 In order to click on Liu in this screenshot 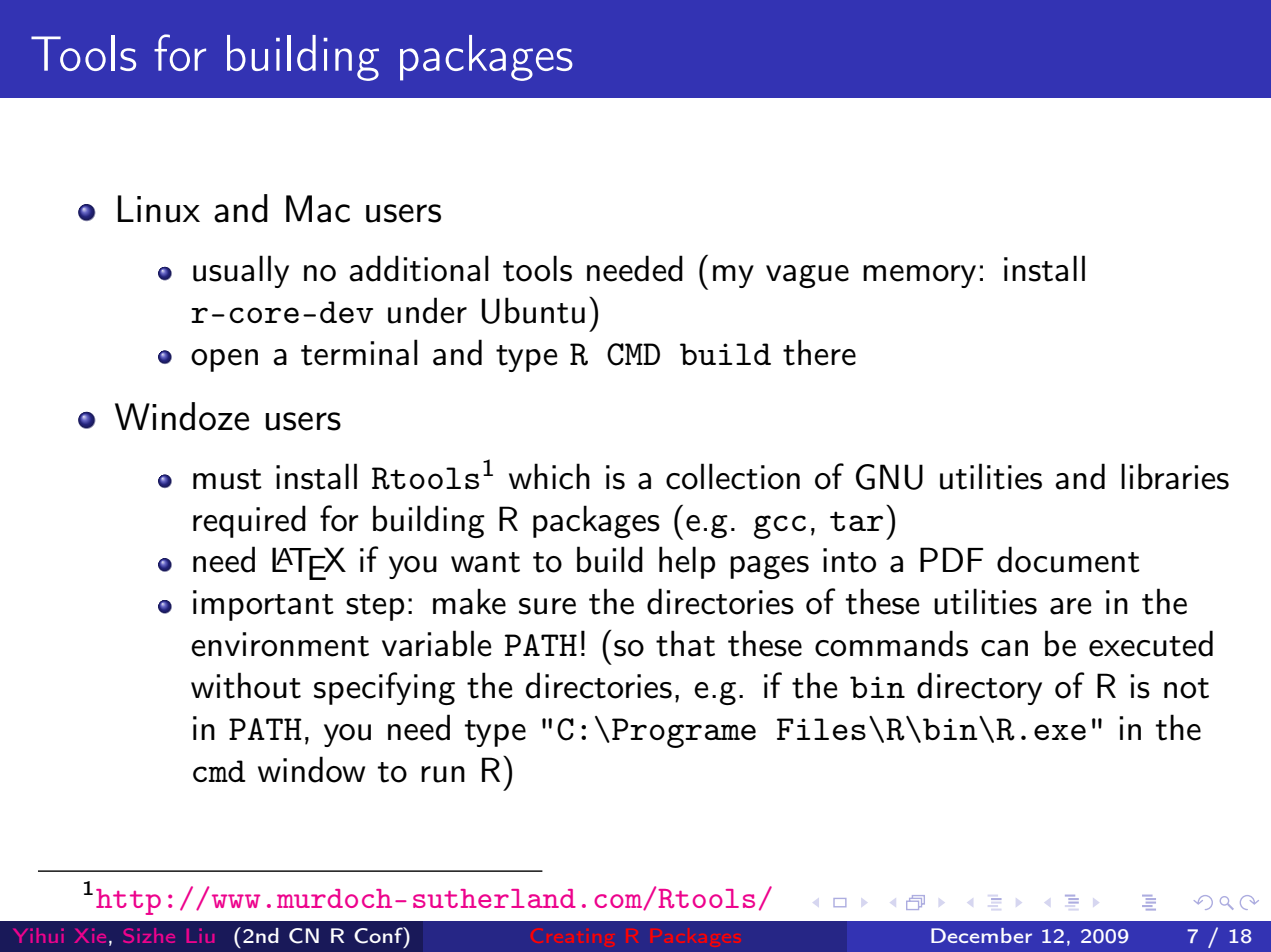, I will do `click(200, 935)`.
